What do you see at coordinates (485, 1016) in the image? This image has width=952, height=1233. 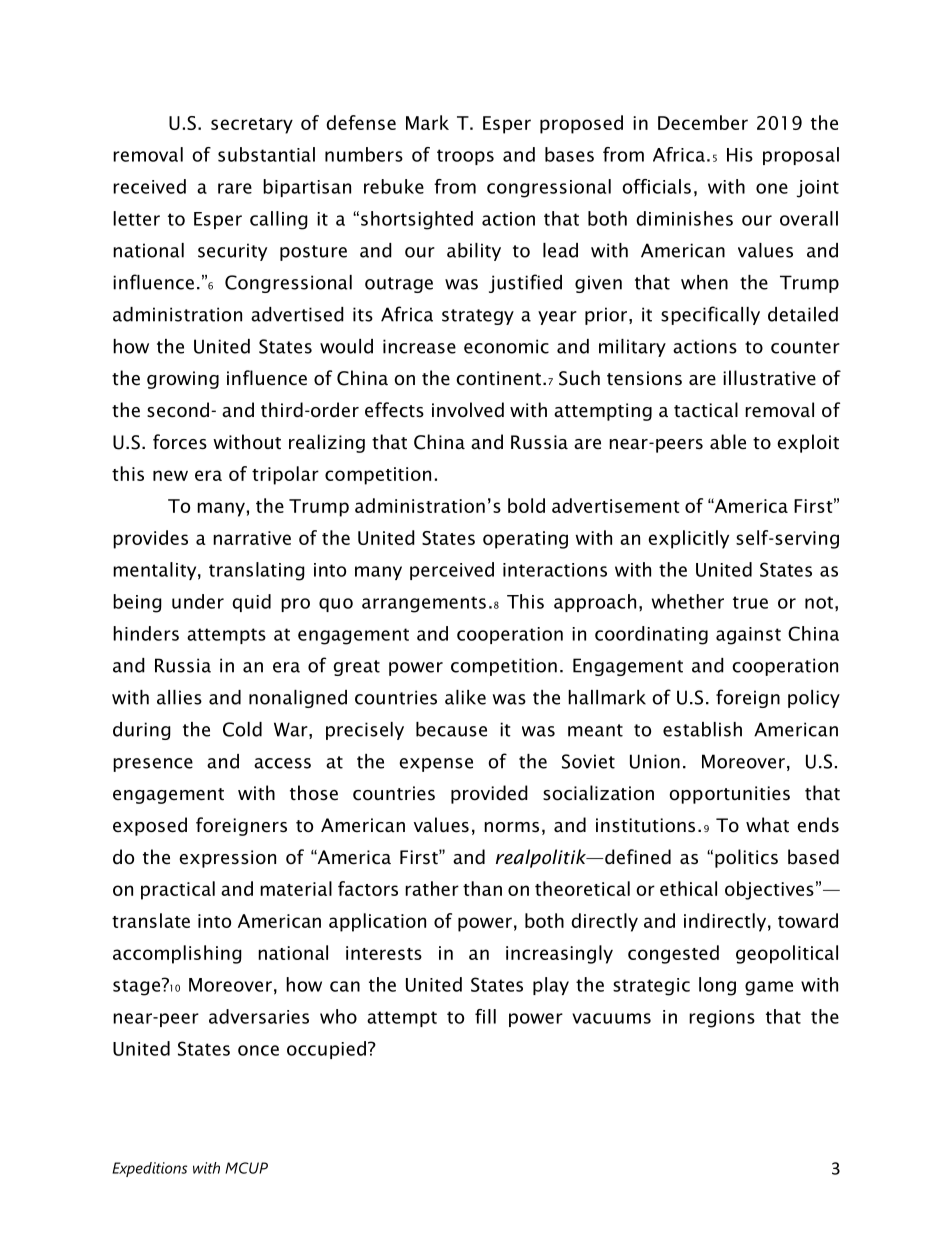 I see `fill` at bounding box center [485, 1016].
